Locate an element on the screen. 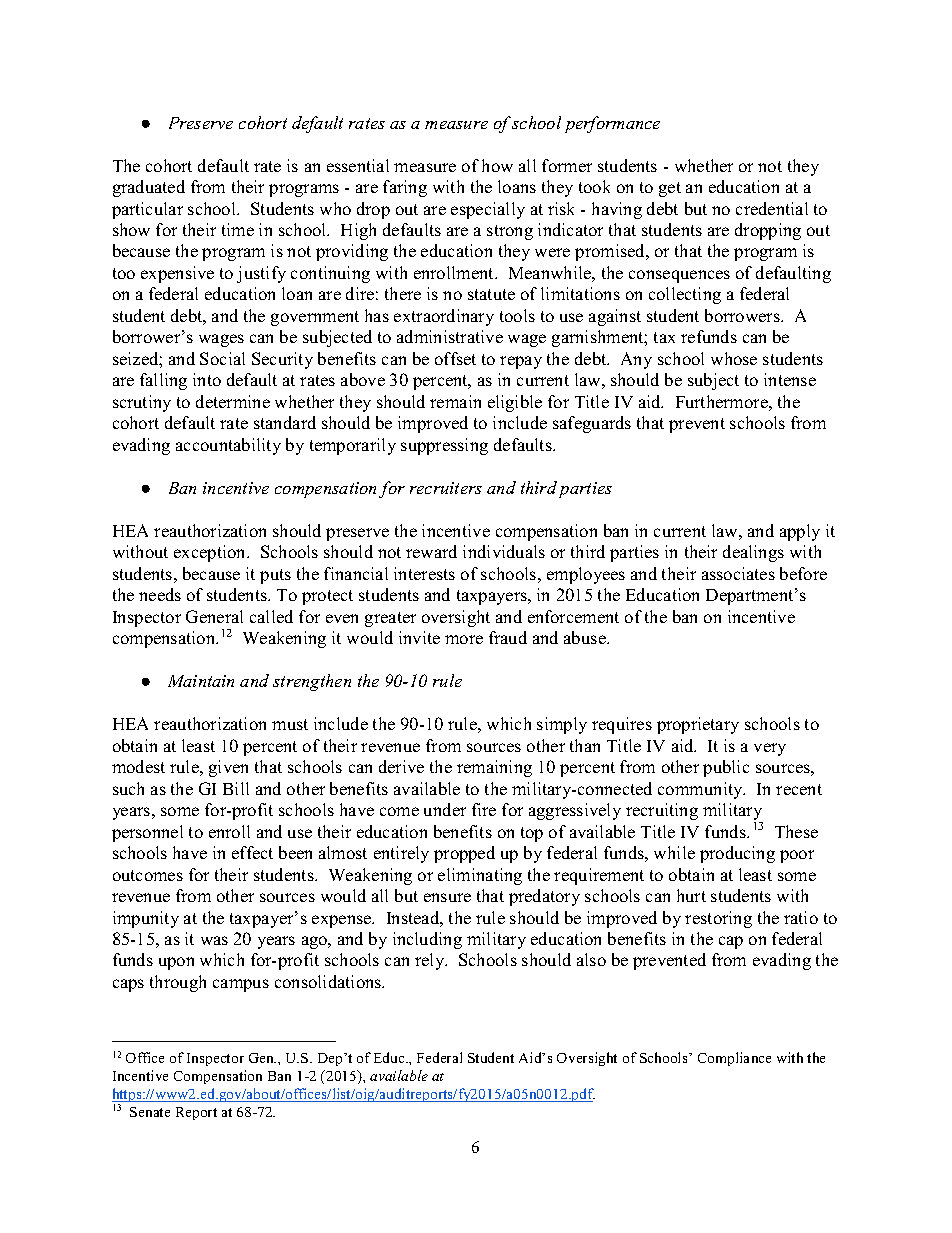  graduated is located at coordinates (149, 188).
